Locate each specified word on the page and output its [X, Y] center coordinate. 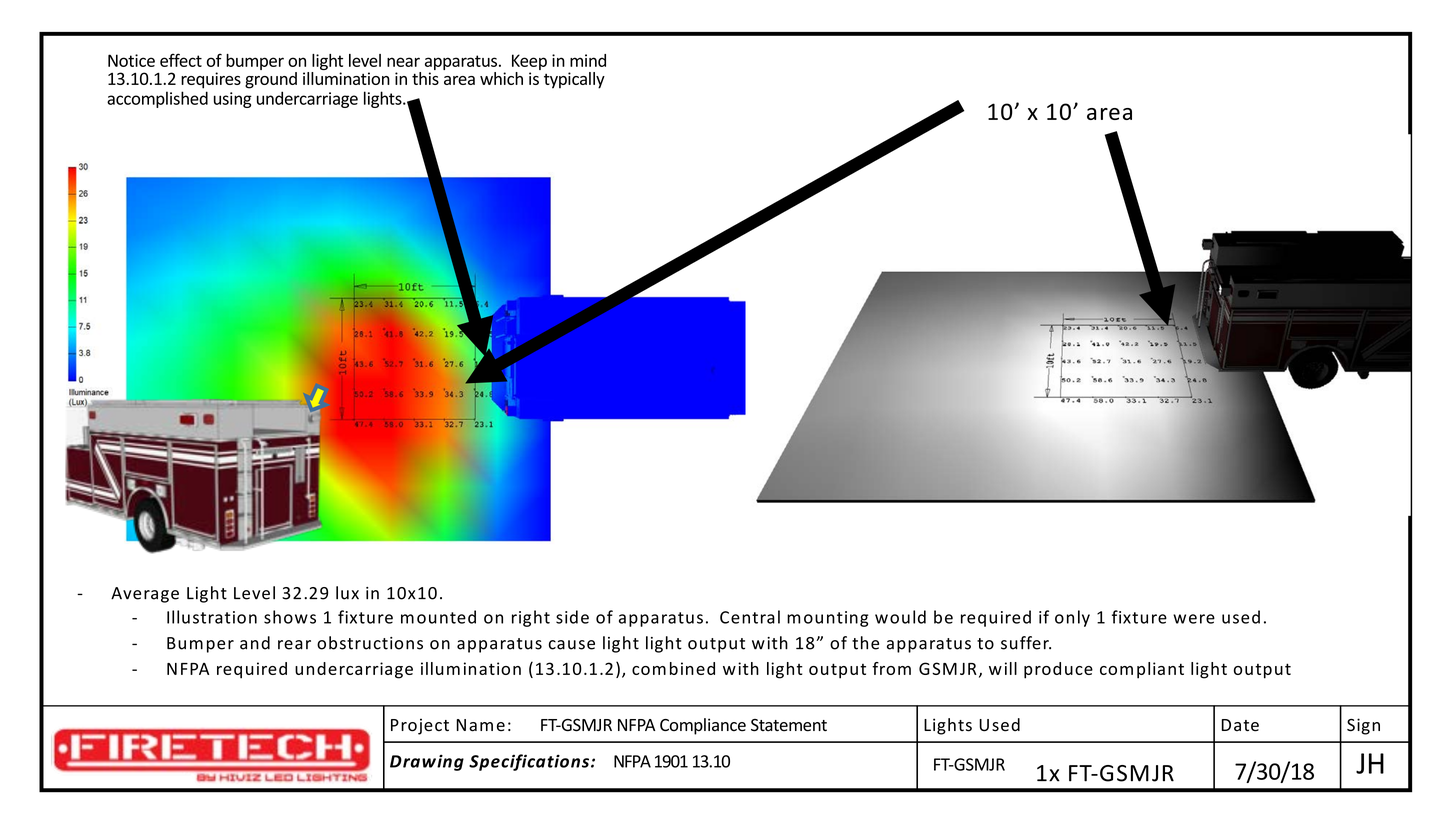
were [1194, 619]
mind [588, 60]
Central [750, 617]
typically [574, 80]
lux [347, 593]
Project [420, 726]
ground [271, 80]
